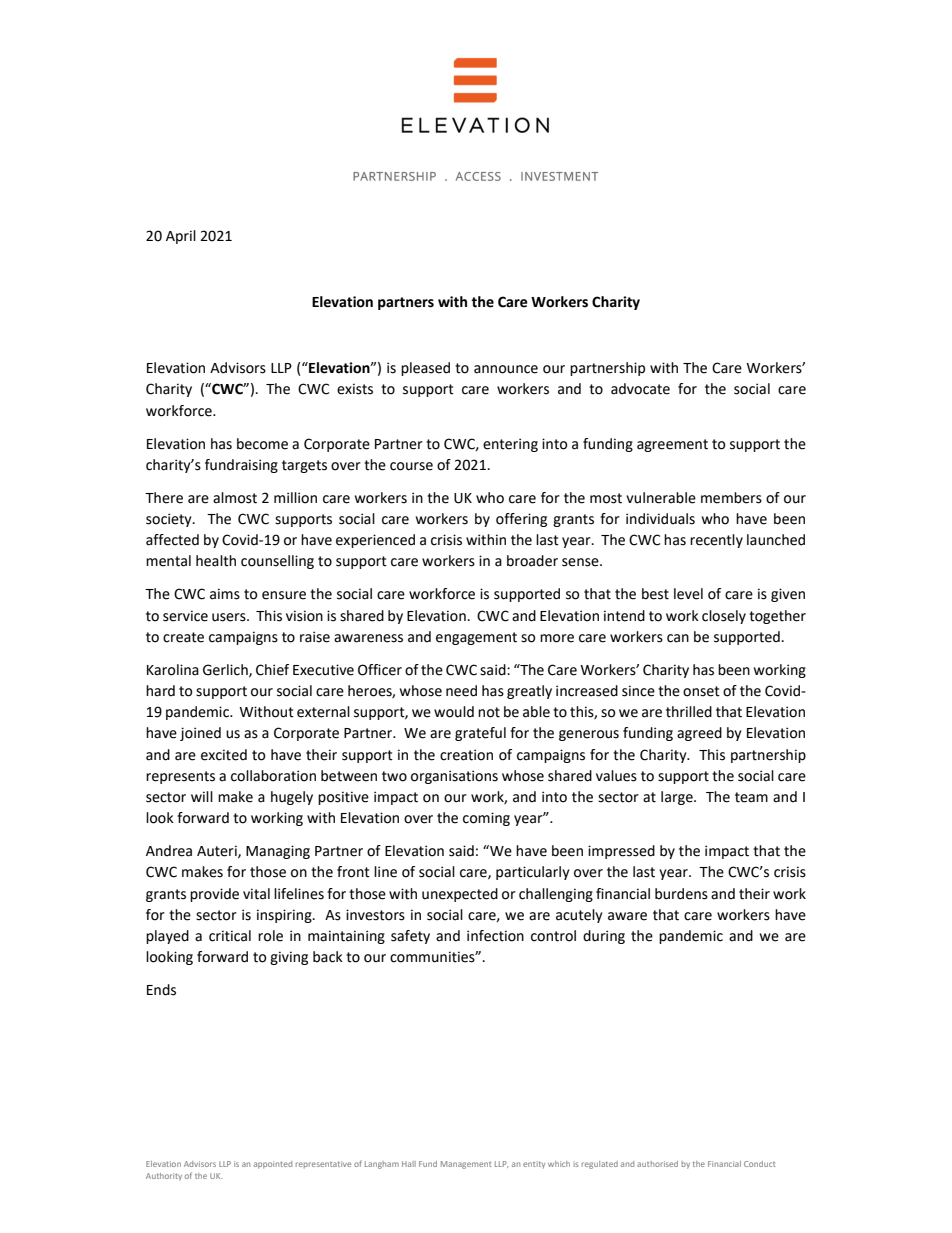 The height and width of the screenshot is (1233, 952). Describe the element at coordinates (273, 1165) in the screenshot. I see `appointed` at that location.
